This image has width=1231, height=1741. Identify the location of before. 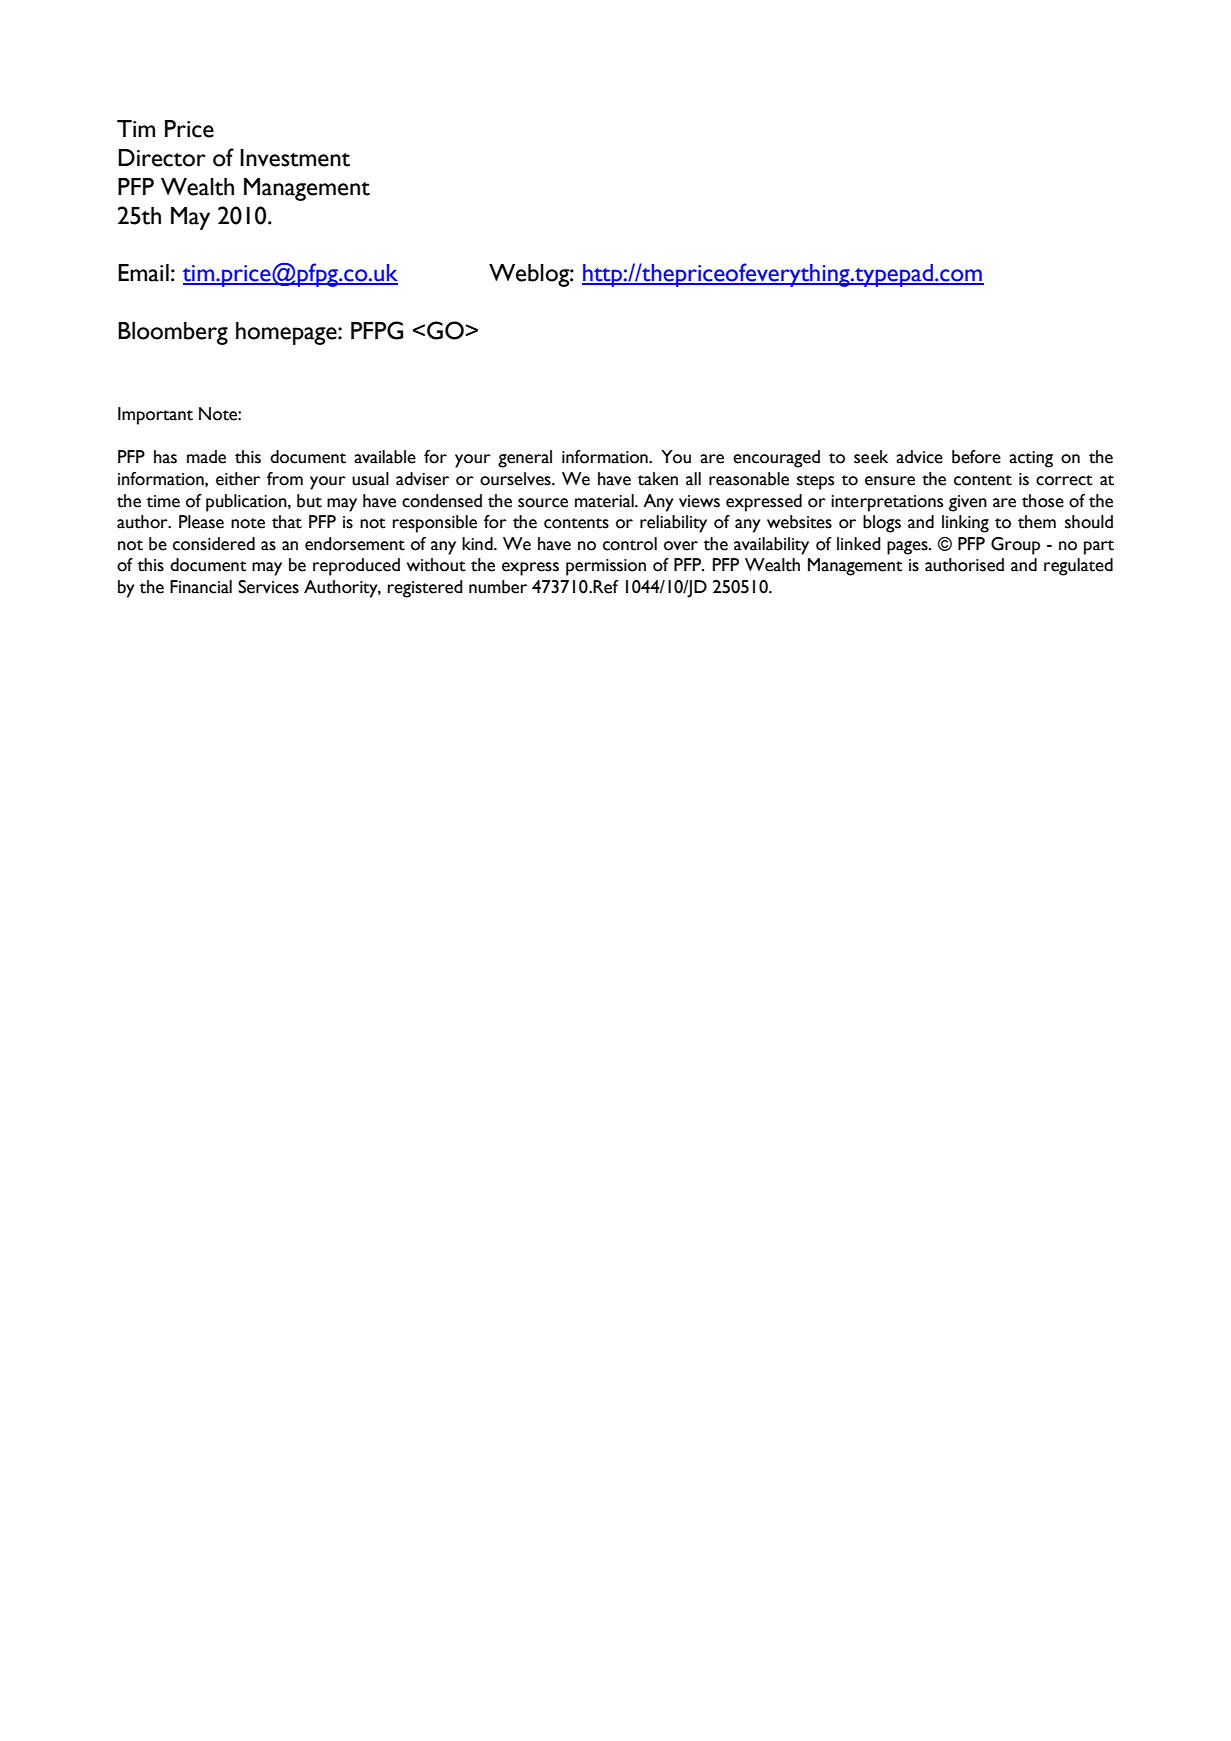
(976, 457).
